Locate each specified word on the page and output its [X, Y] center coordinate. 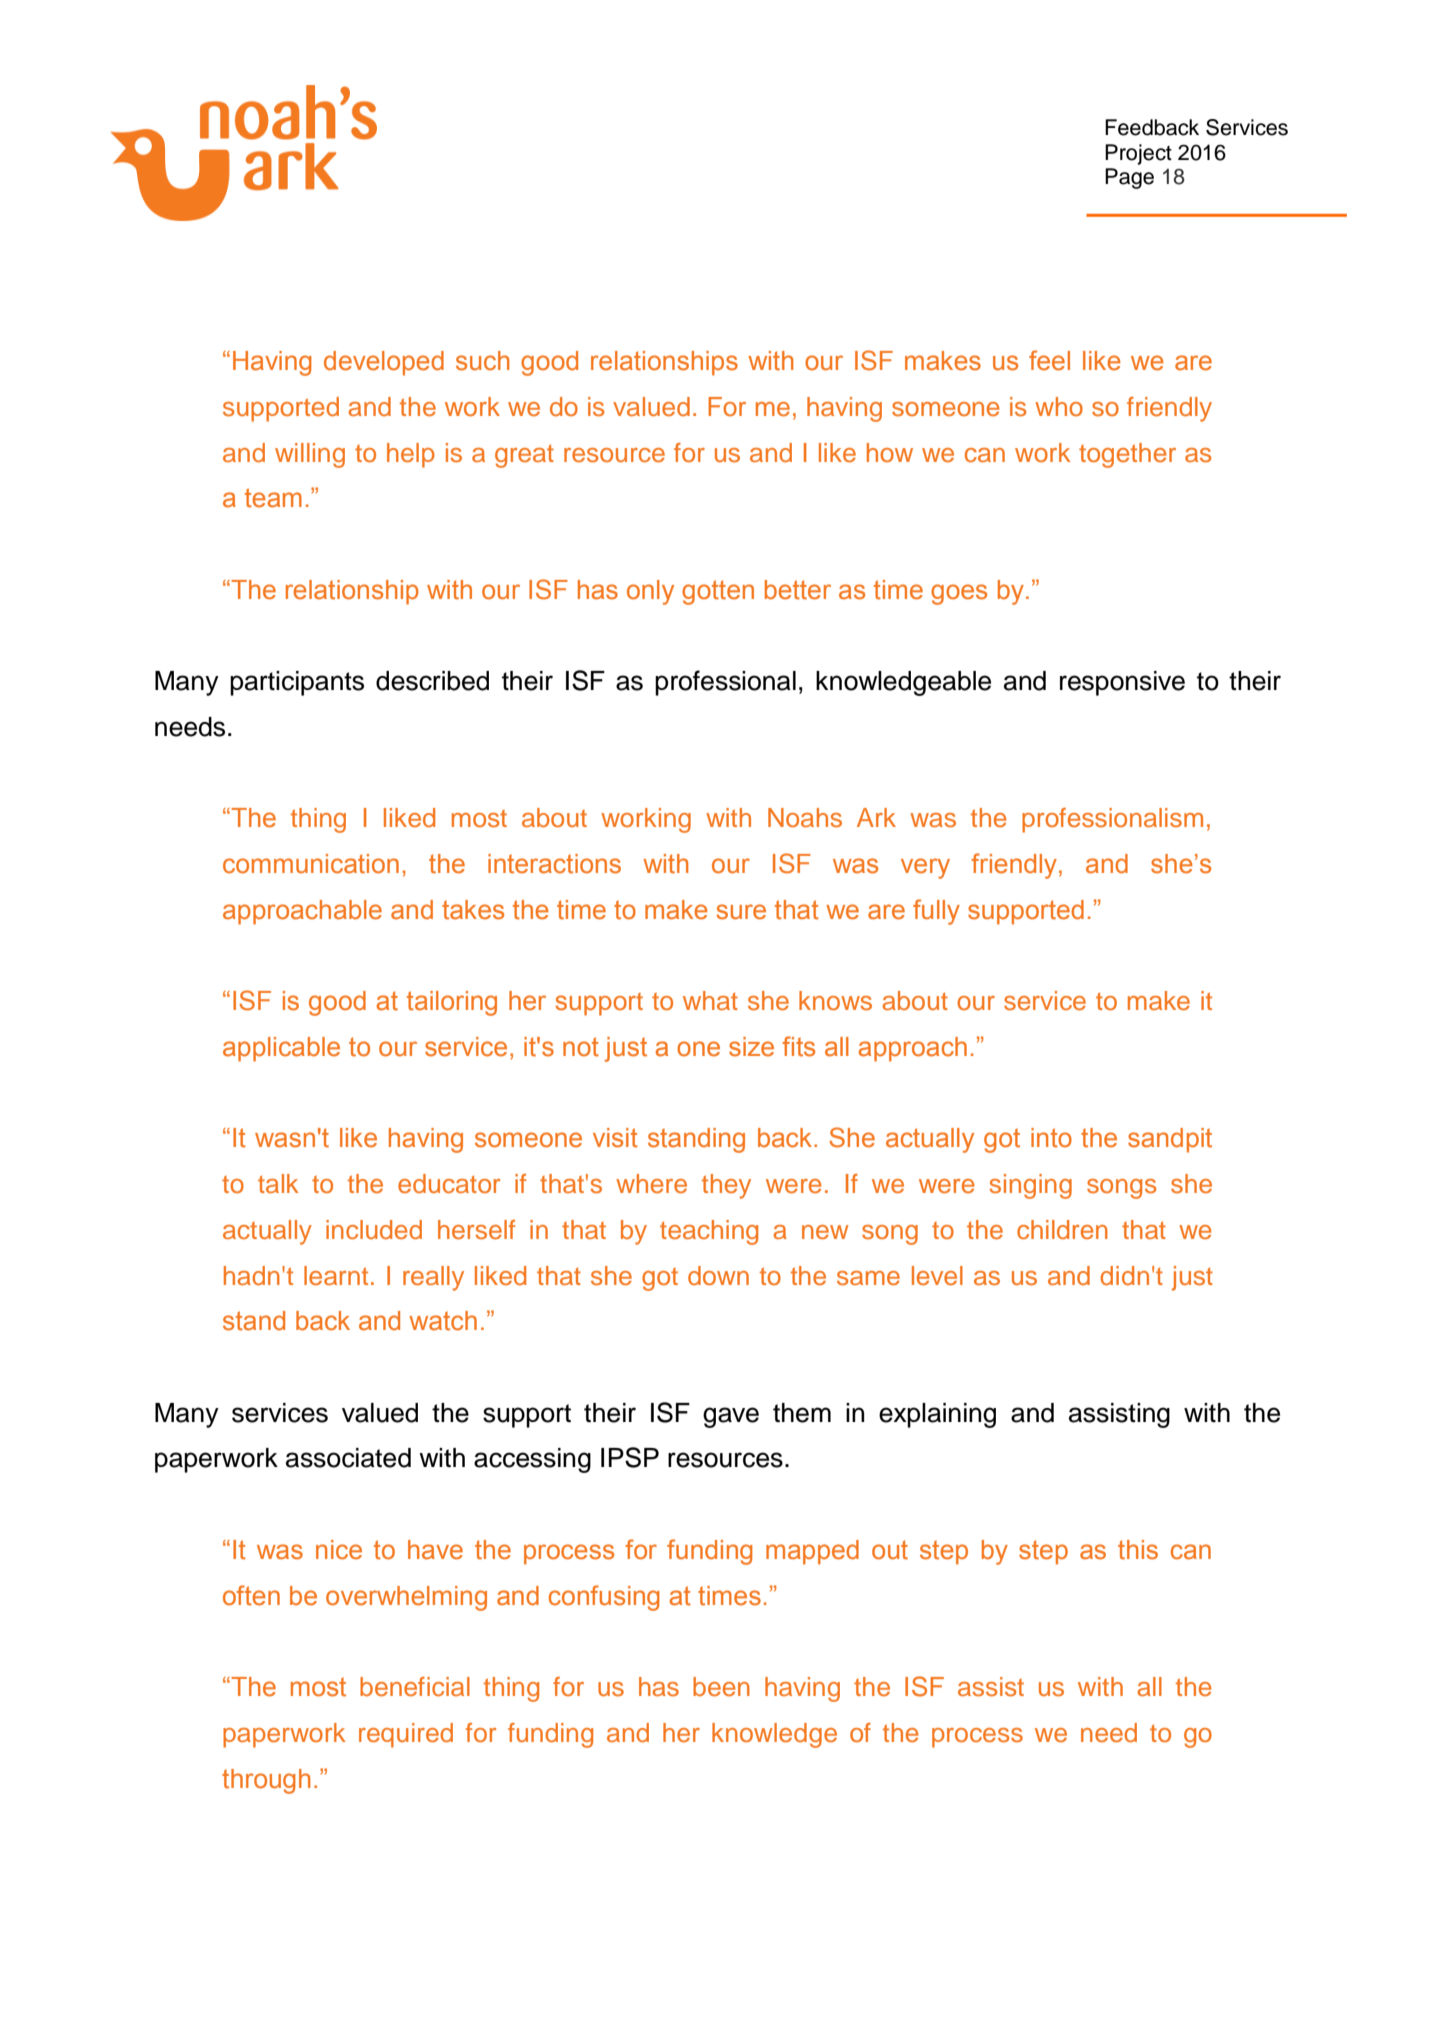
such [482, 361]
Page [1129, 178]
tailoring [452, 1003]
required [406, 1735]
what [710, 1001]
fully [936, 912]
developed [384, 363]
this [1138, 1550]
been [721, 1687]
